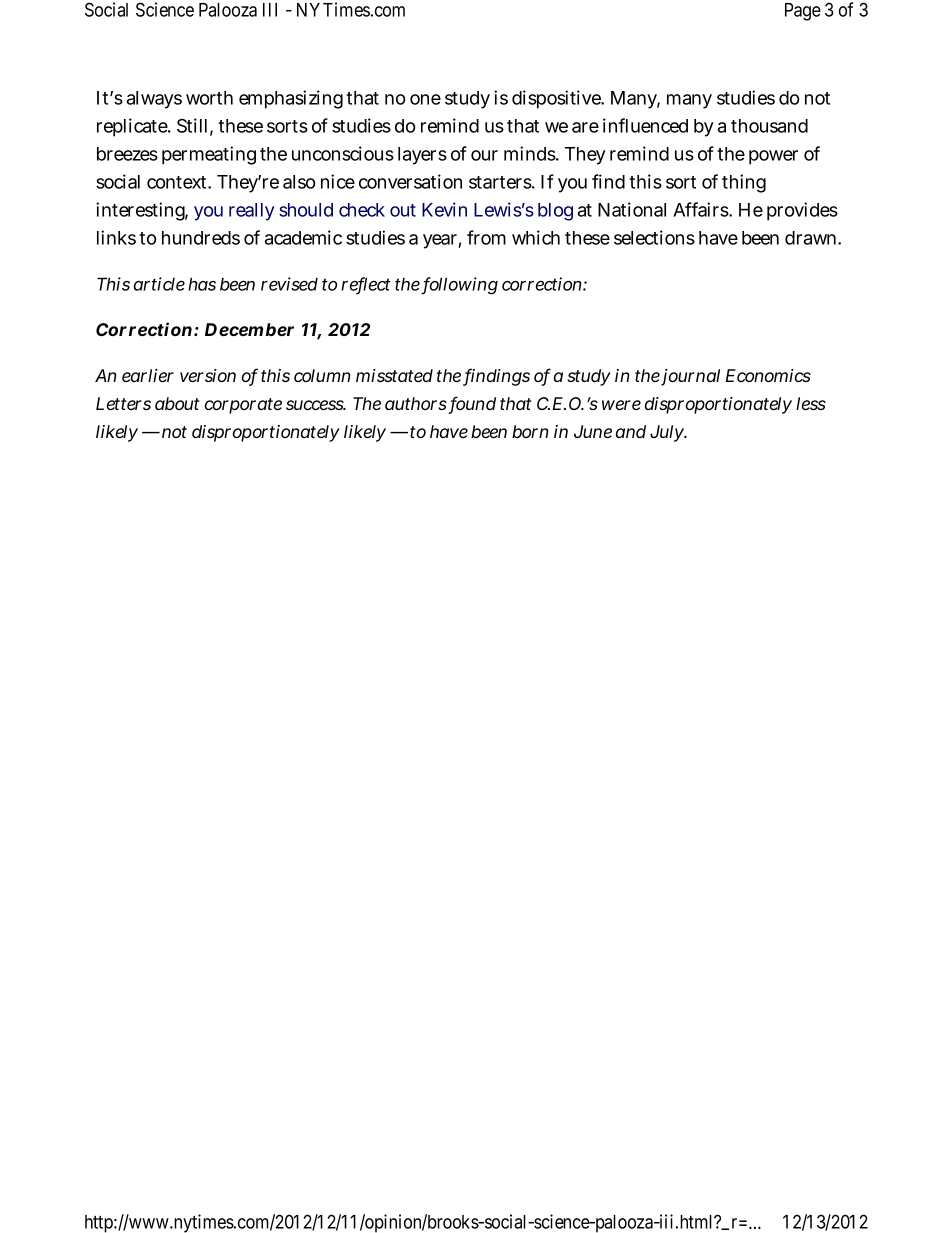 The height and width of the screenshot is (1233, 952). What do you see at coordinates (472, 404) in the screenshot?
I see `found` at bounding box center [472, 404].
